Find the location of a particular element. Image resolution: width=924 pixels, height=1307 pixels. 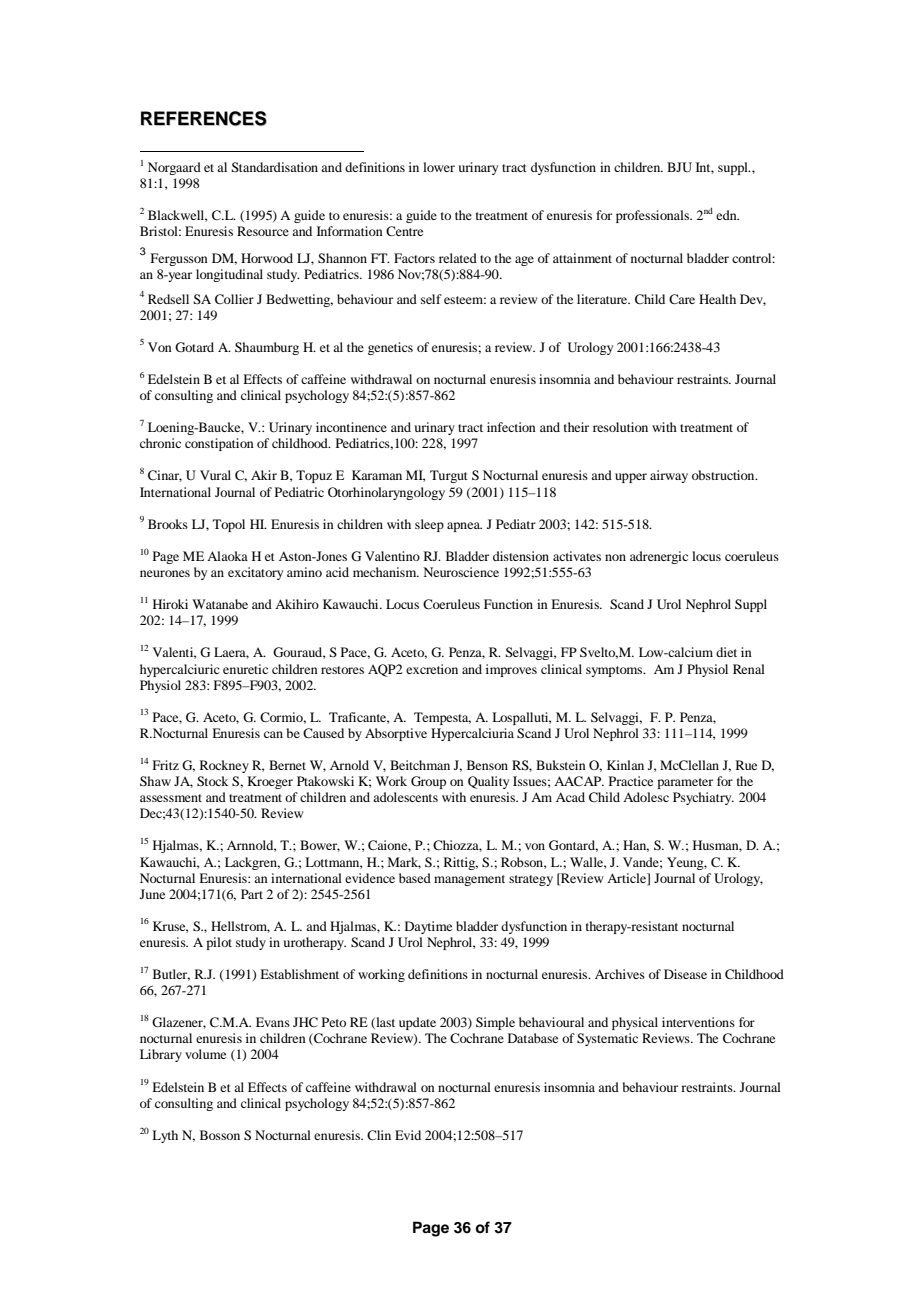

Stock is located at coordinates (212, 781).
